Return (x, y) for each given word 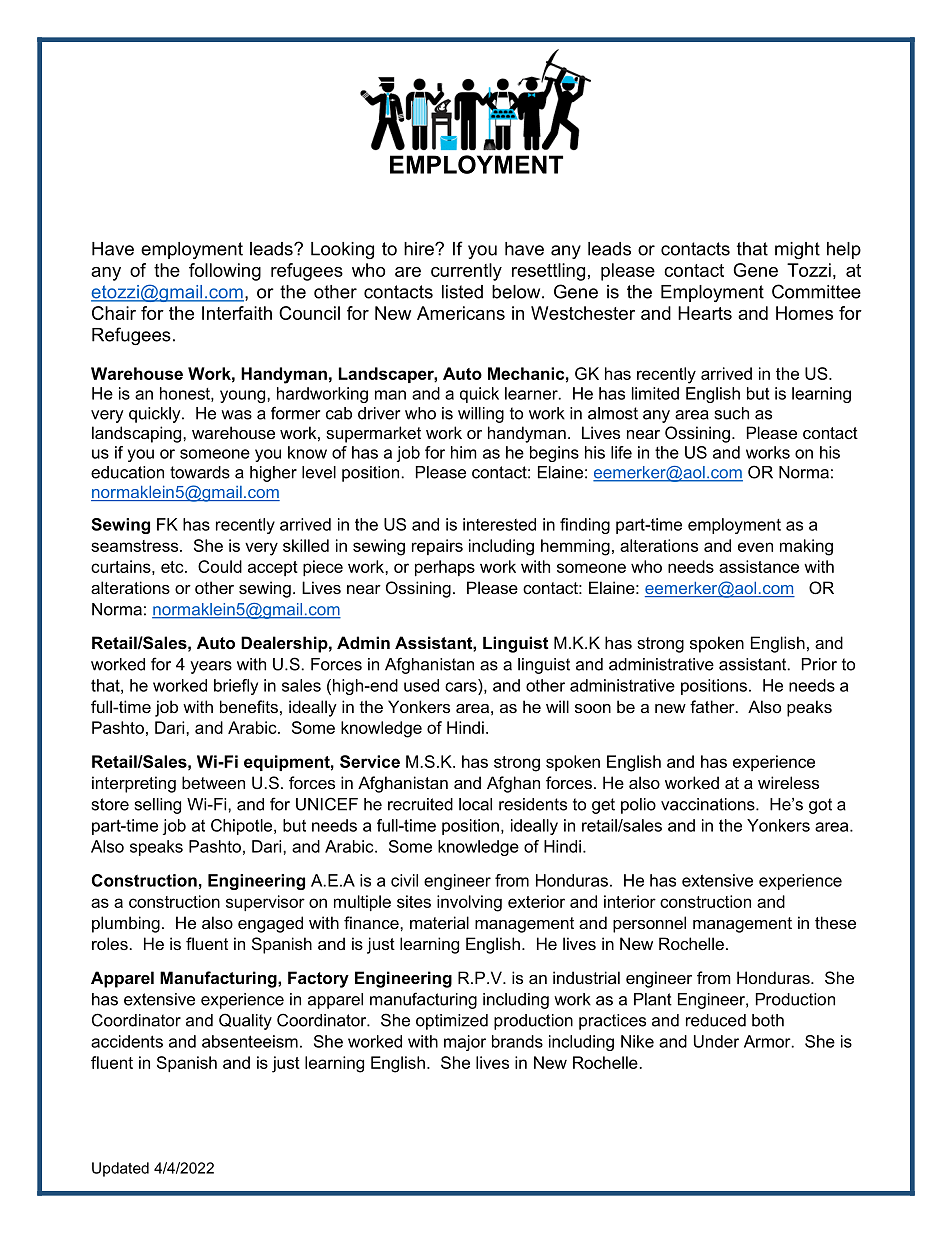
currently (466, 272)
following (225, 272)
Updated (120, 1169)
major (465, 1043)
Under (716, 1041)
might (797, 250)
